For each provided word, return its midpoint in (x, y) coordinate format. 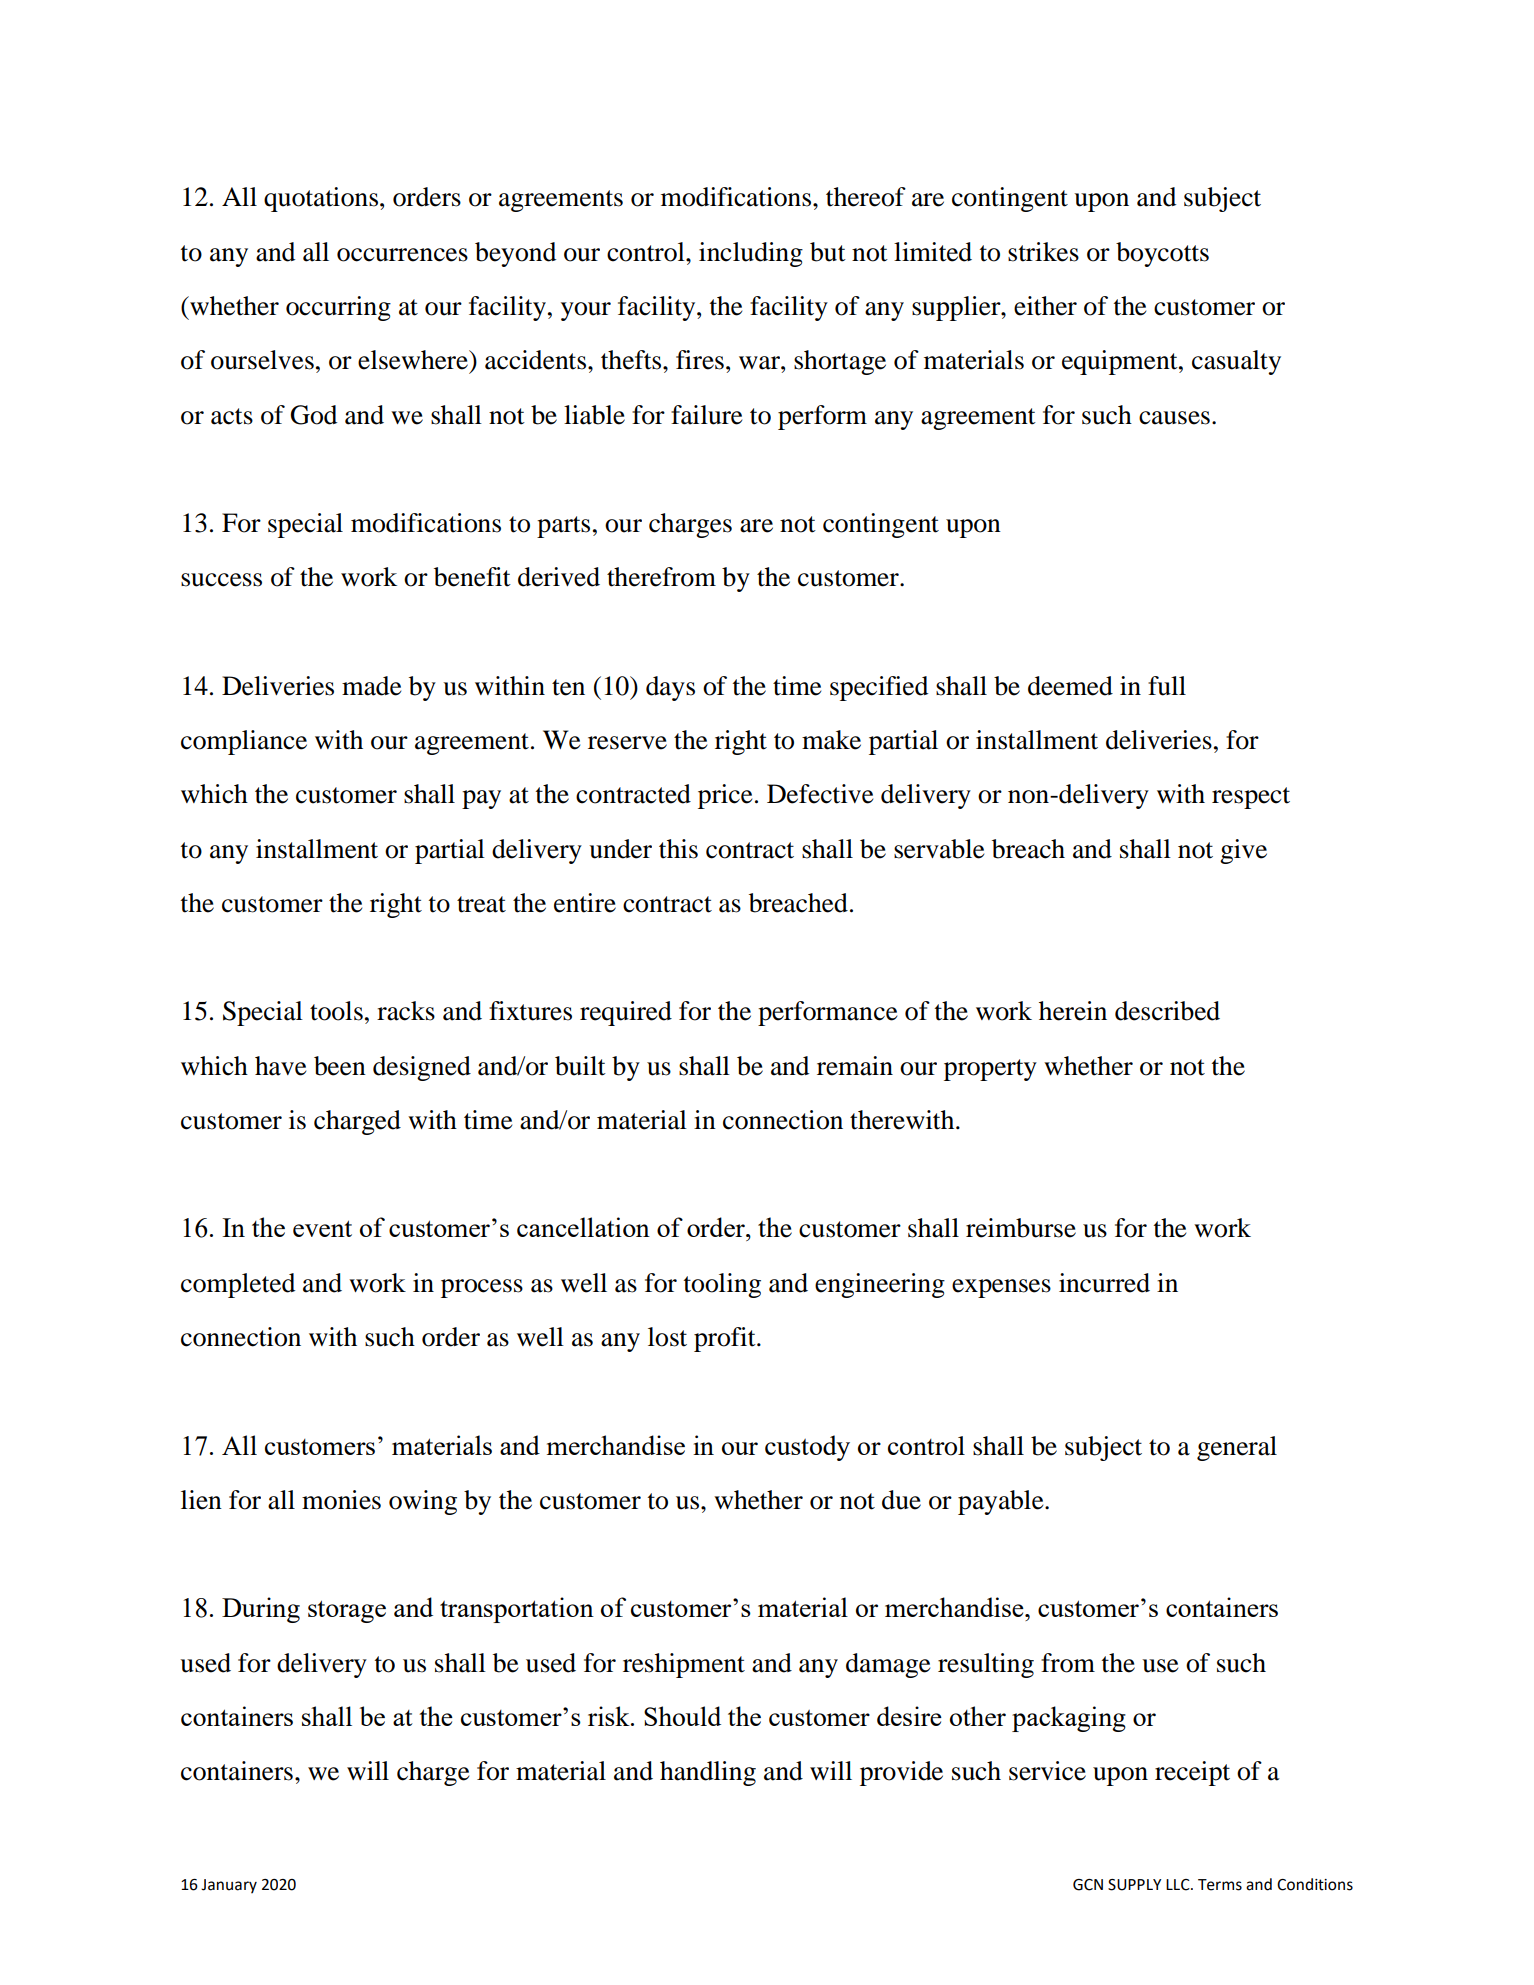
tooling (722, 1285)
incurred (1104, 1283)
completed (238, 1285)
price (725, 796)
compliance (244, 742)
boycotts (1162, 254)
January (229, 1886)
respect (1251, 798)
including (751, 254)
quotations (322, 199)
